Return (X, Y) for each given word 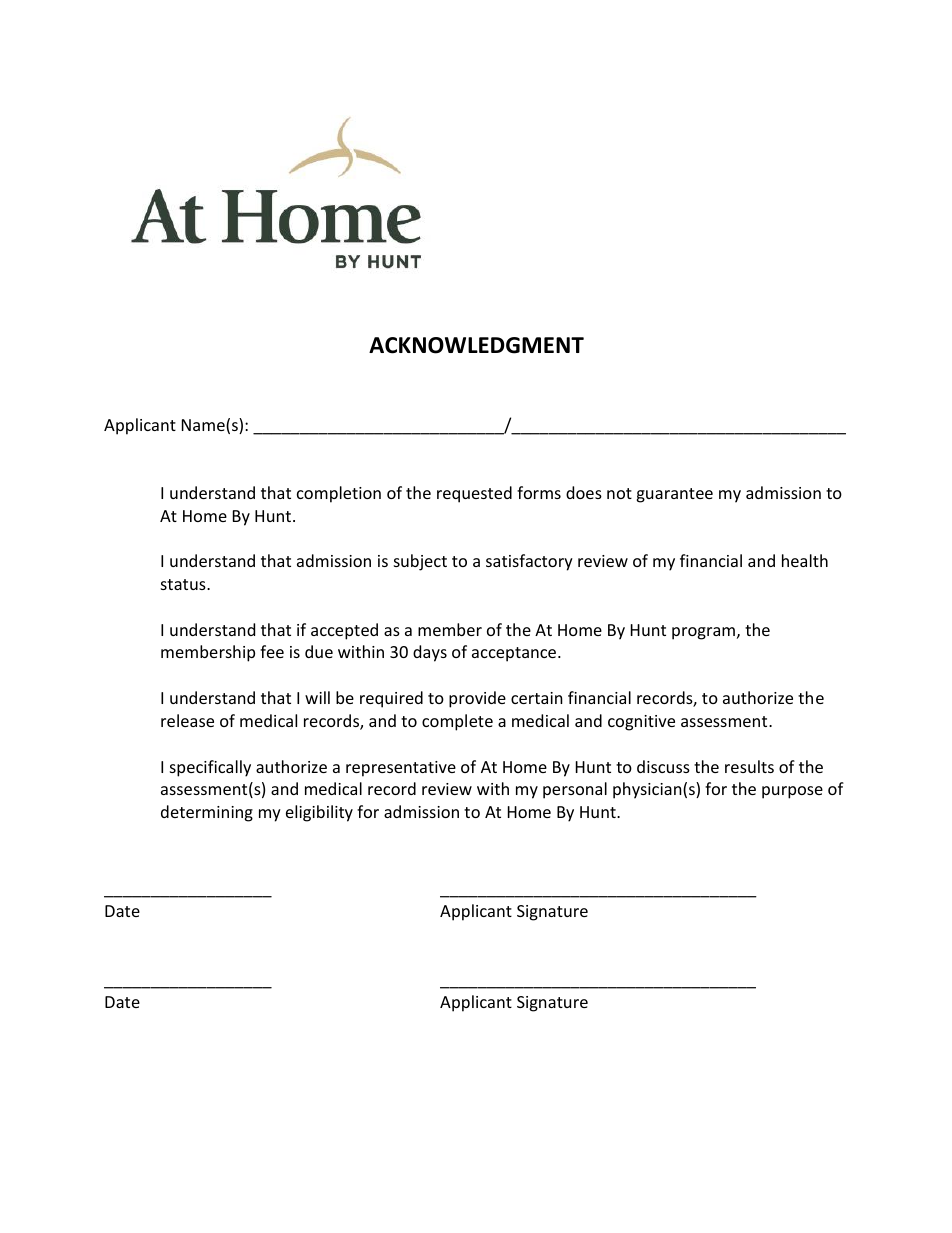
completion (339, 494)
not (619, 493)
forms (539, 492)
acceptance (515, 654)
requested (474, 494)
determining (207, 813)
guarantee (674, 495)
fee (272, 651)
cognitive (641, 723)
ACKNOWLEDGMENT (476, 345)
